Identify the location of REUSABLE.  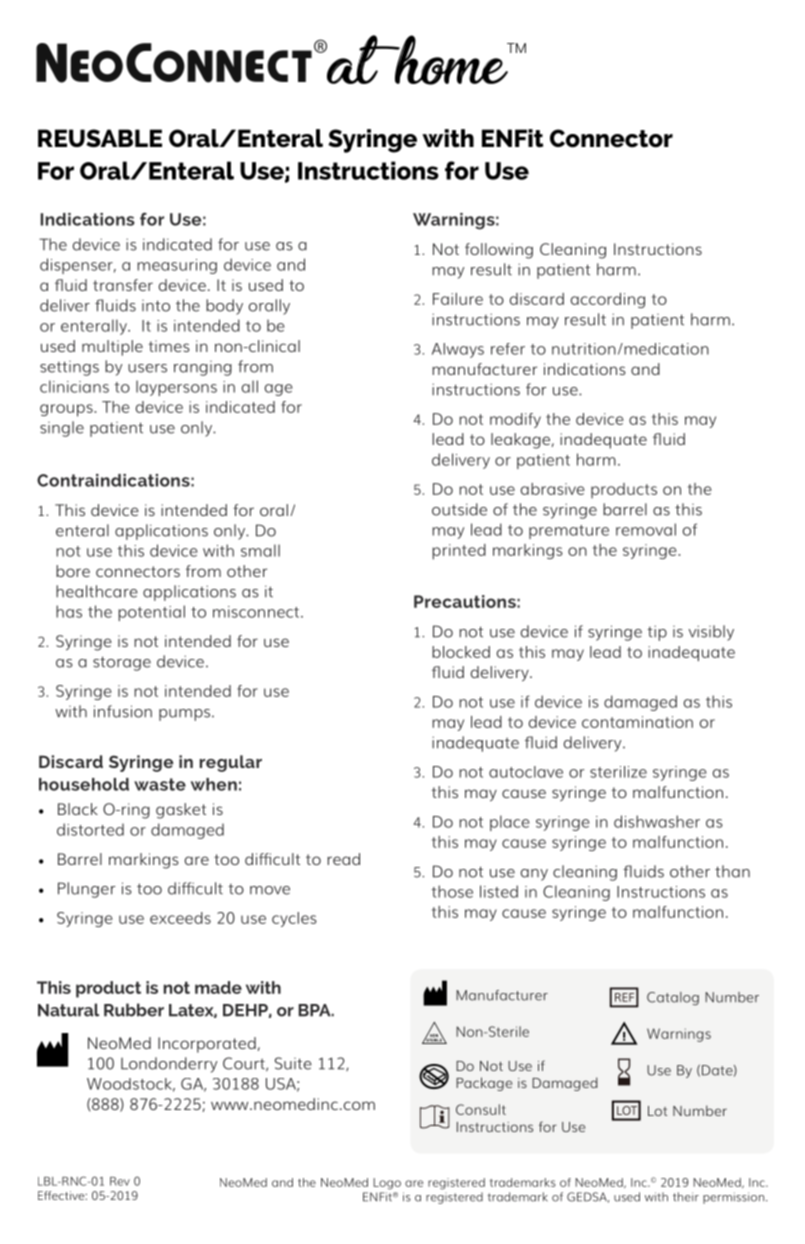
(100, 138).
